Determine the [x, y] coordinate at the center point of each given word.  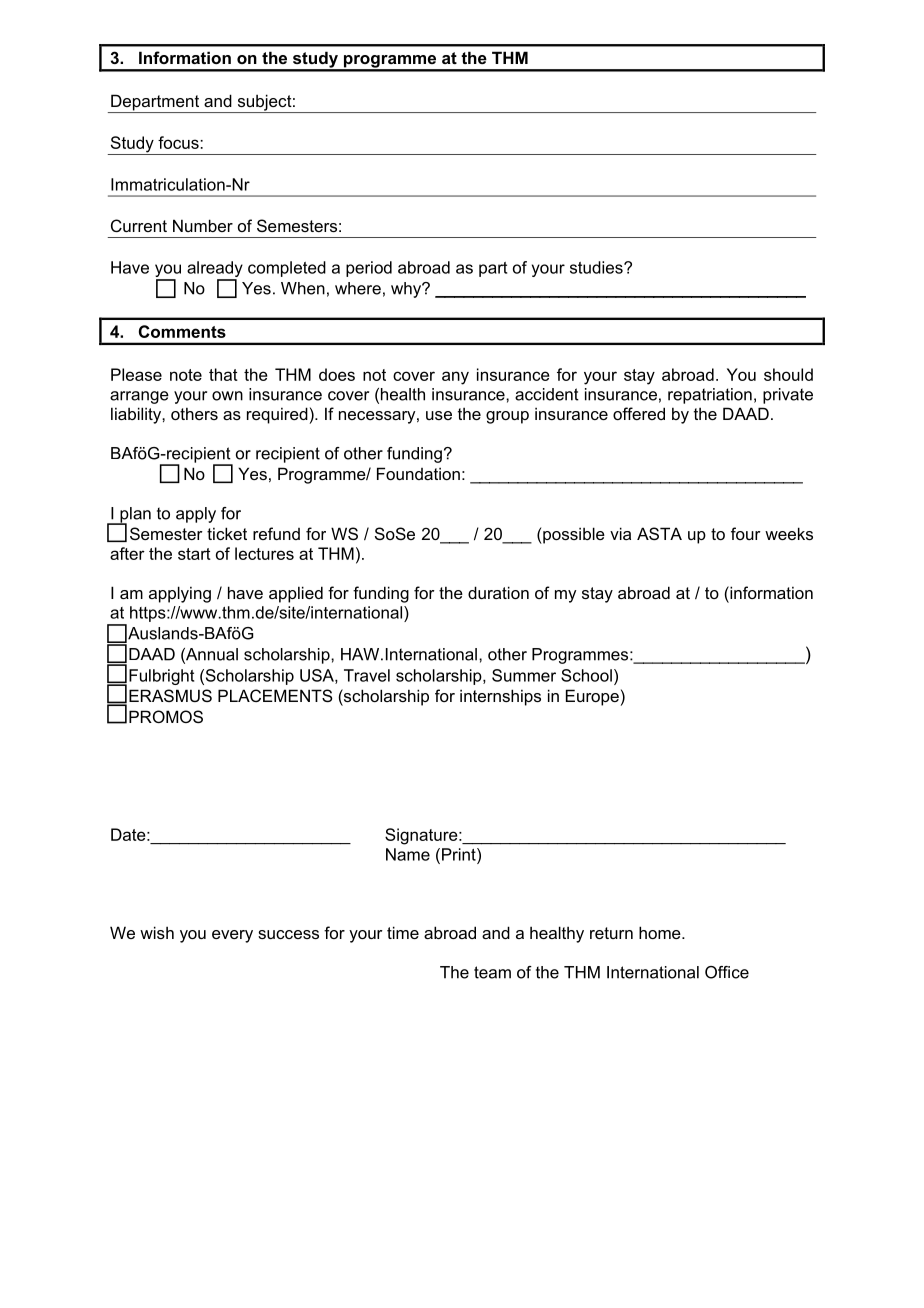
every [232, 936]
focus [179, 142]
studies [597, 267]
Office [727, 972]
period [369, 269]
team [492, 972]
